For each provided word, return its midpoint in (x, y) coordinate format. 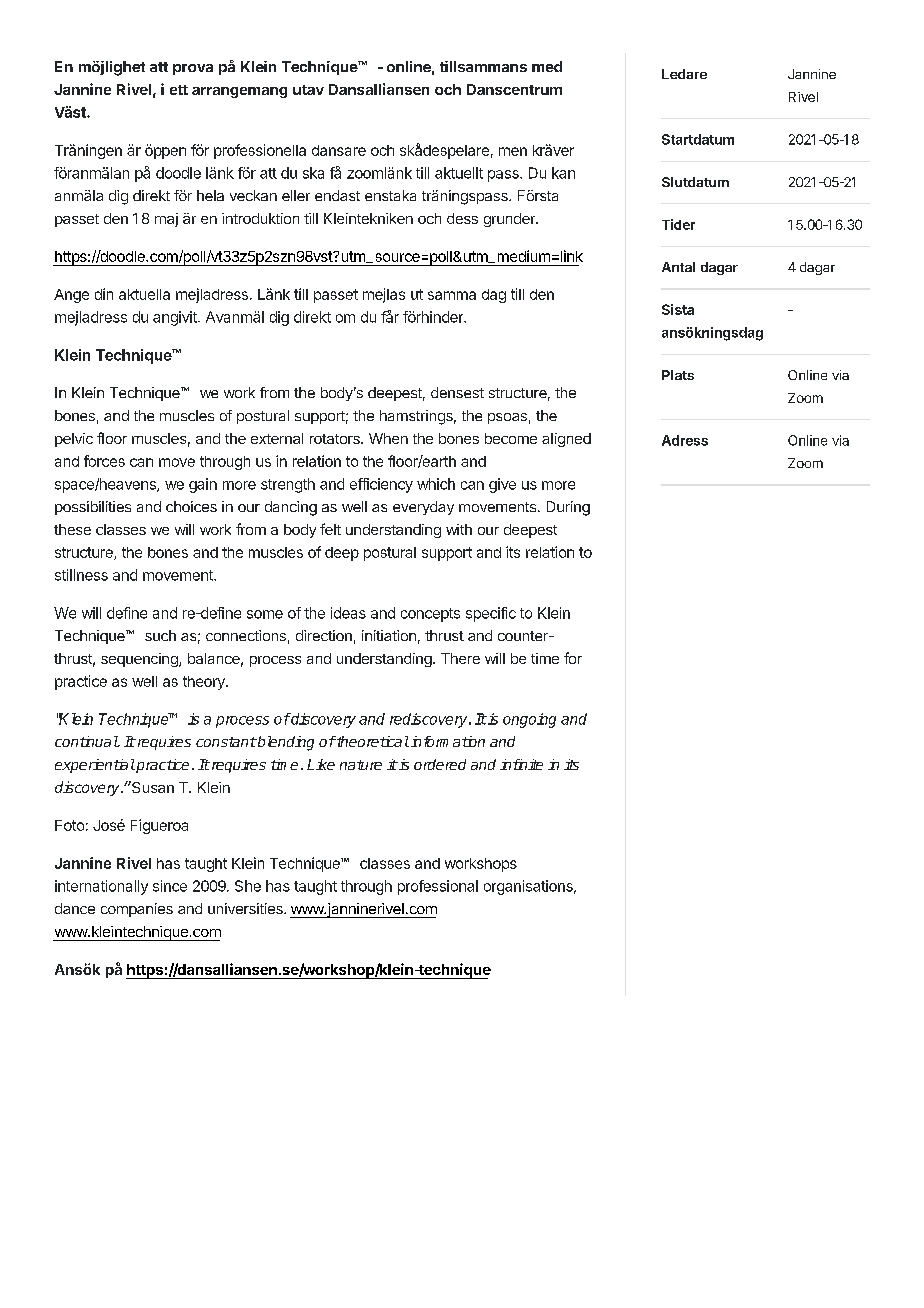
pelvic (74, 440)
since (170, 886)
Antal (678, 267)
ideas (348, 613)
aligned (566, 440)
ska (313, 173)
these (72, 529)
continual (87, 741)
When (388, 438)
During (568, 508)
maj (166, 220)
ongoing (529, 720)
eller (296, 195)
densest (457, 392)
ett (179, 90)
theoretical (372, 741)
